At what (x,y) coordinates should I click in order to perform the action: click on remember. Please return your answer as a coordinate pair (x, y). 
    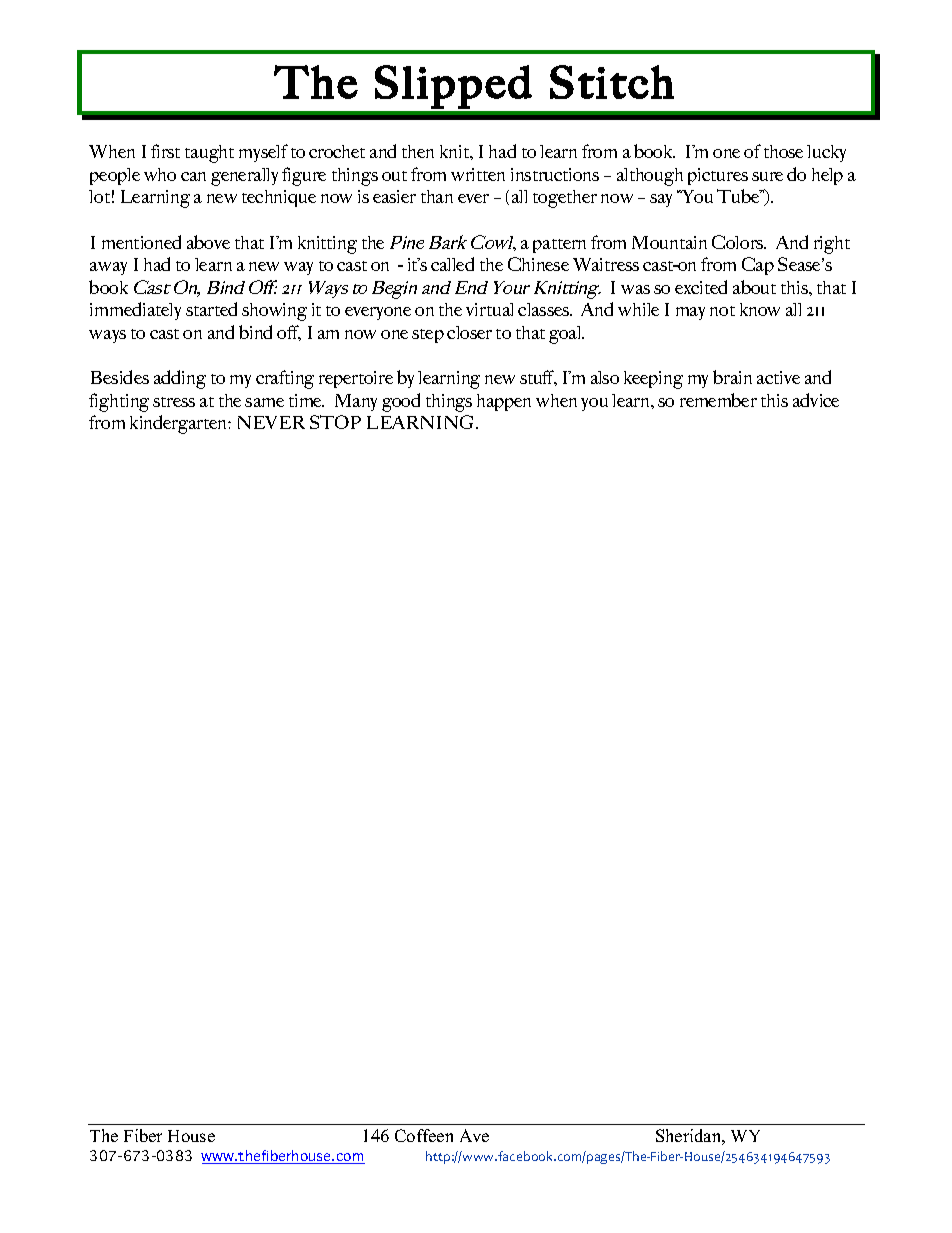
    Looking at the image, I should click on (718, 400).
